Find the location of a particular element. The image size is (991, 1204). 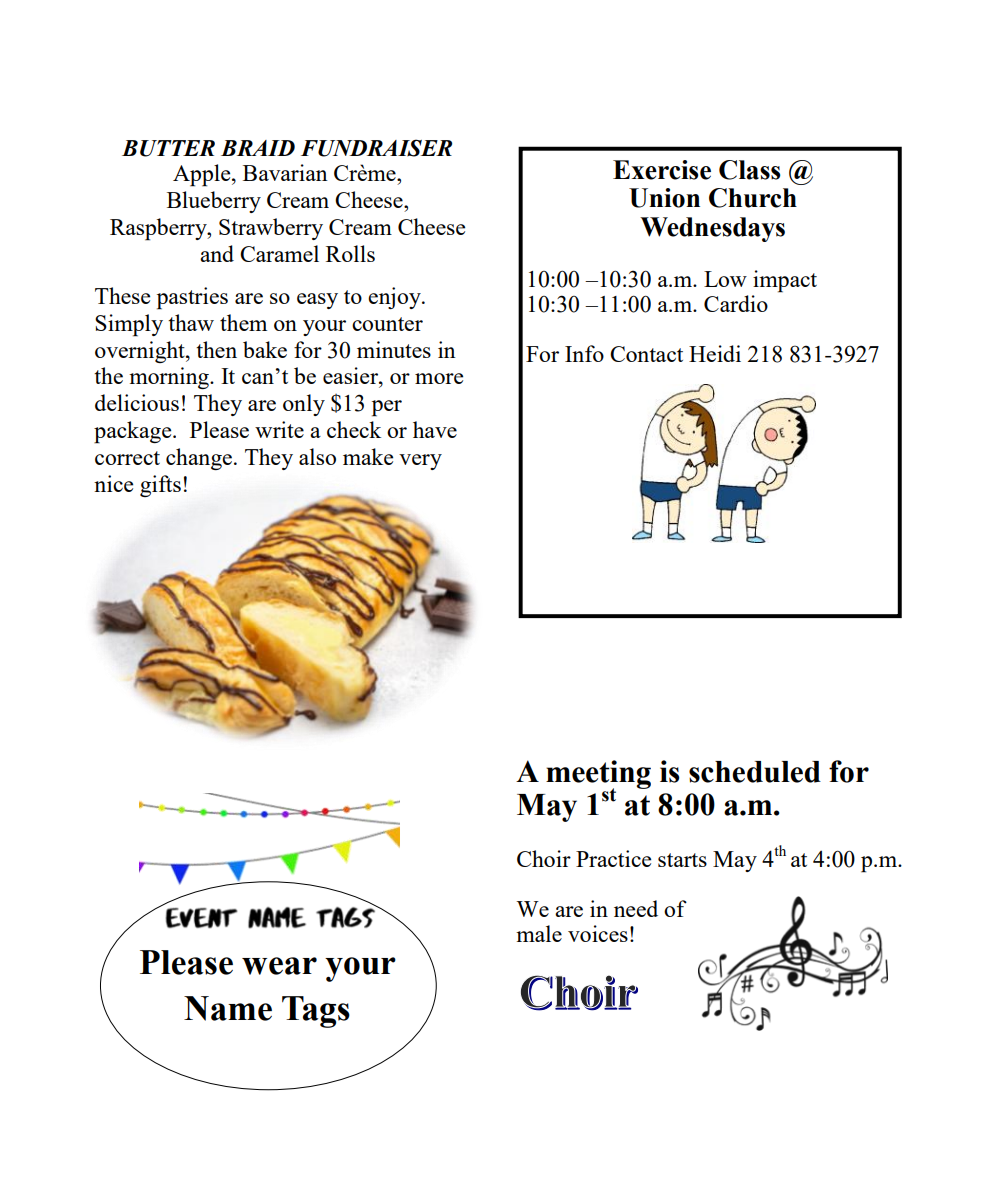

FUNDRAISER is located at coordinates (376, 148).
